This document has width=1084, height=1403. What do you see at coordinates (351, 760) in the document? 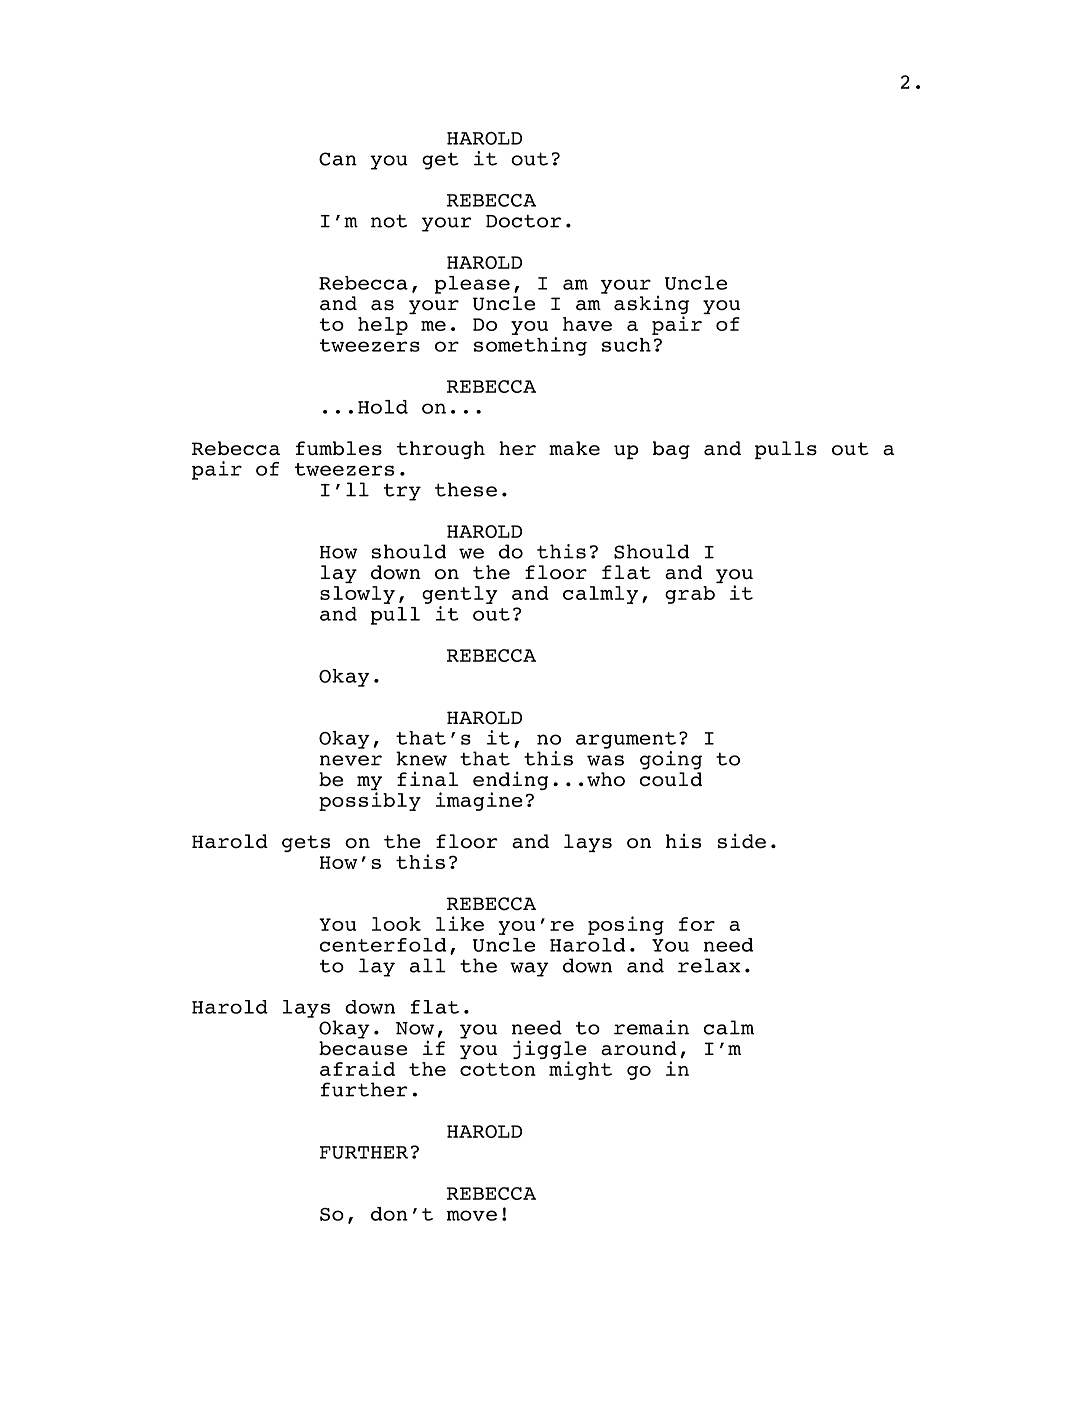
I see `never` at bounding box center [351, 760].
